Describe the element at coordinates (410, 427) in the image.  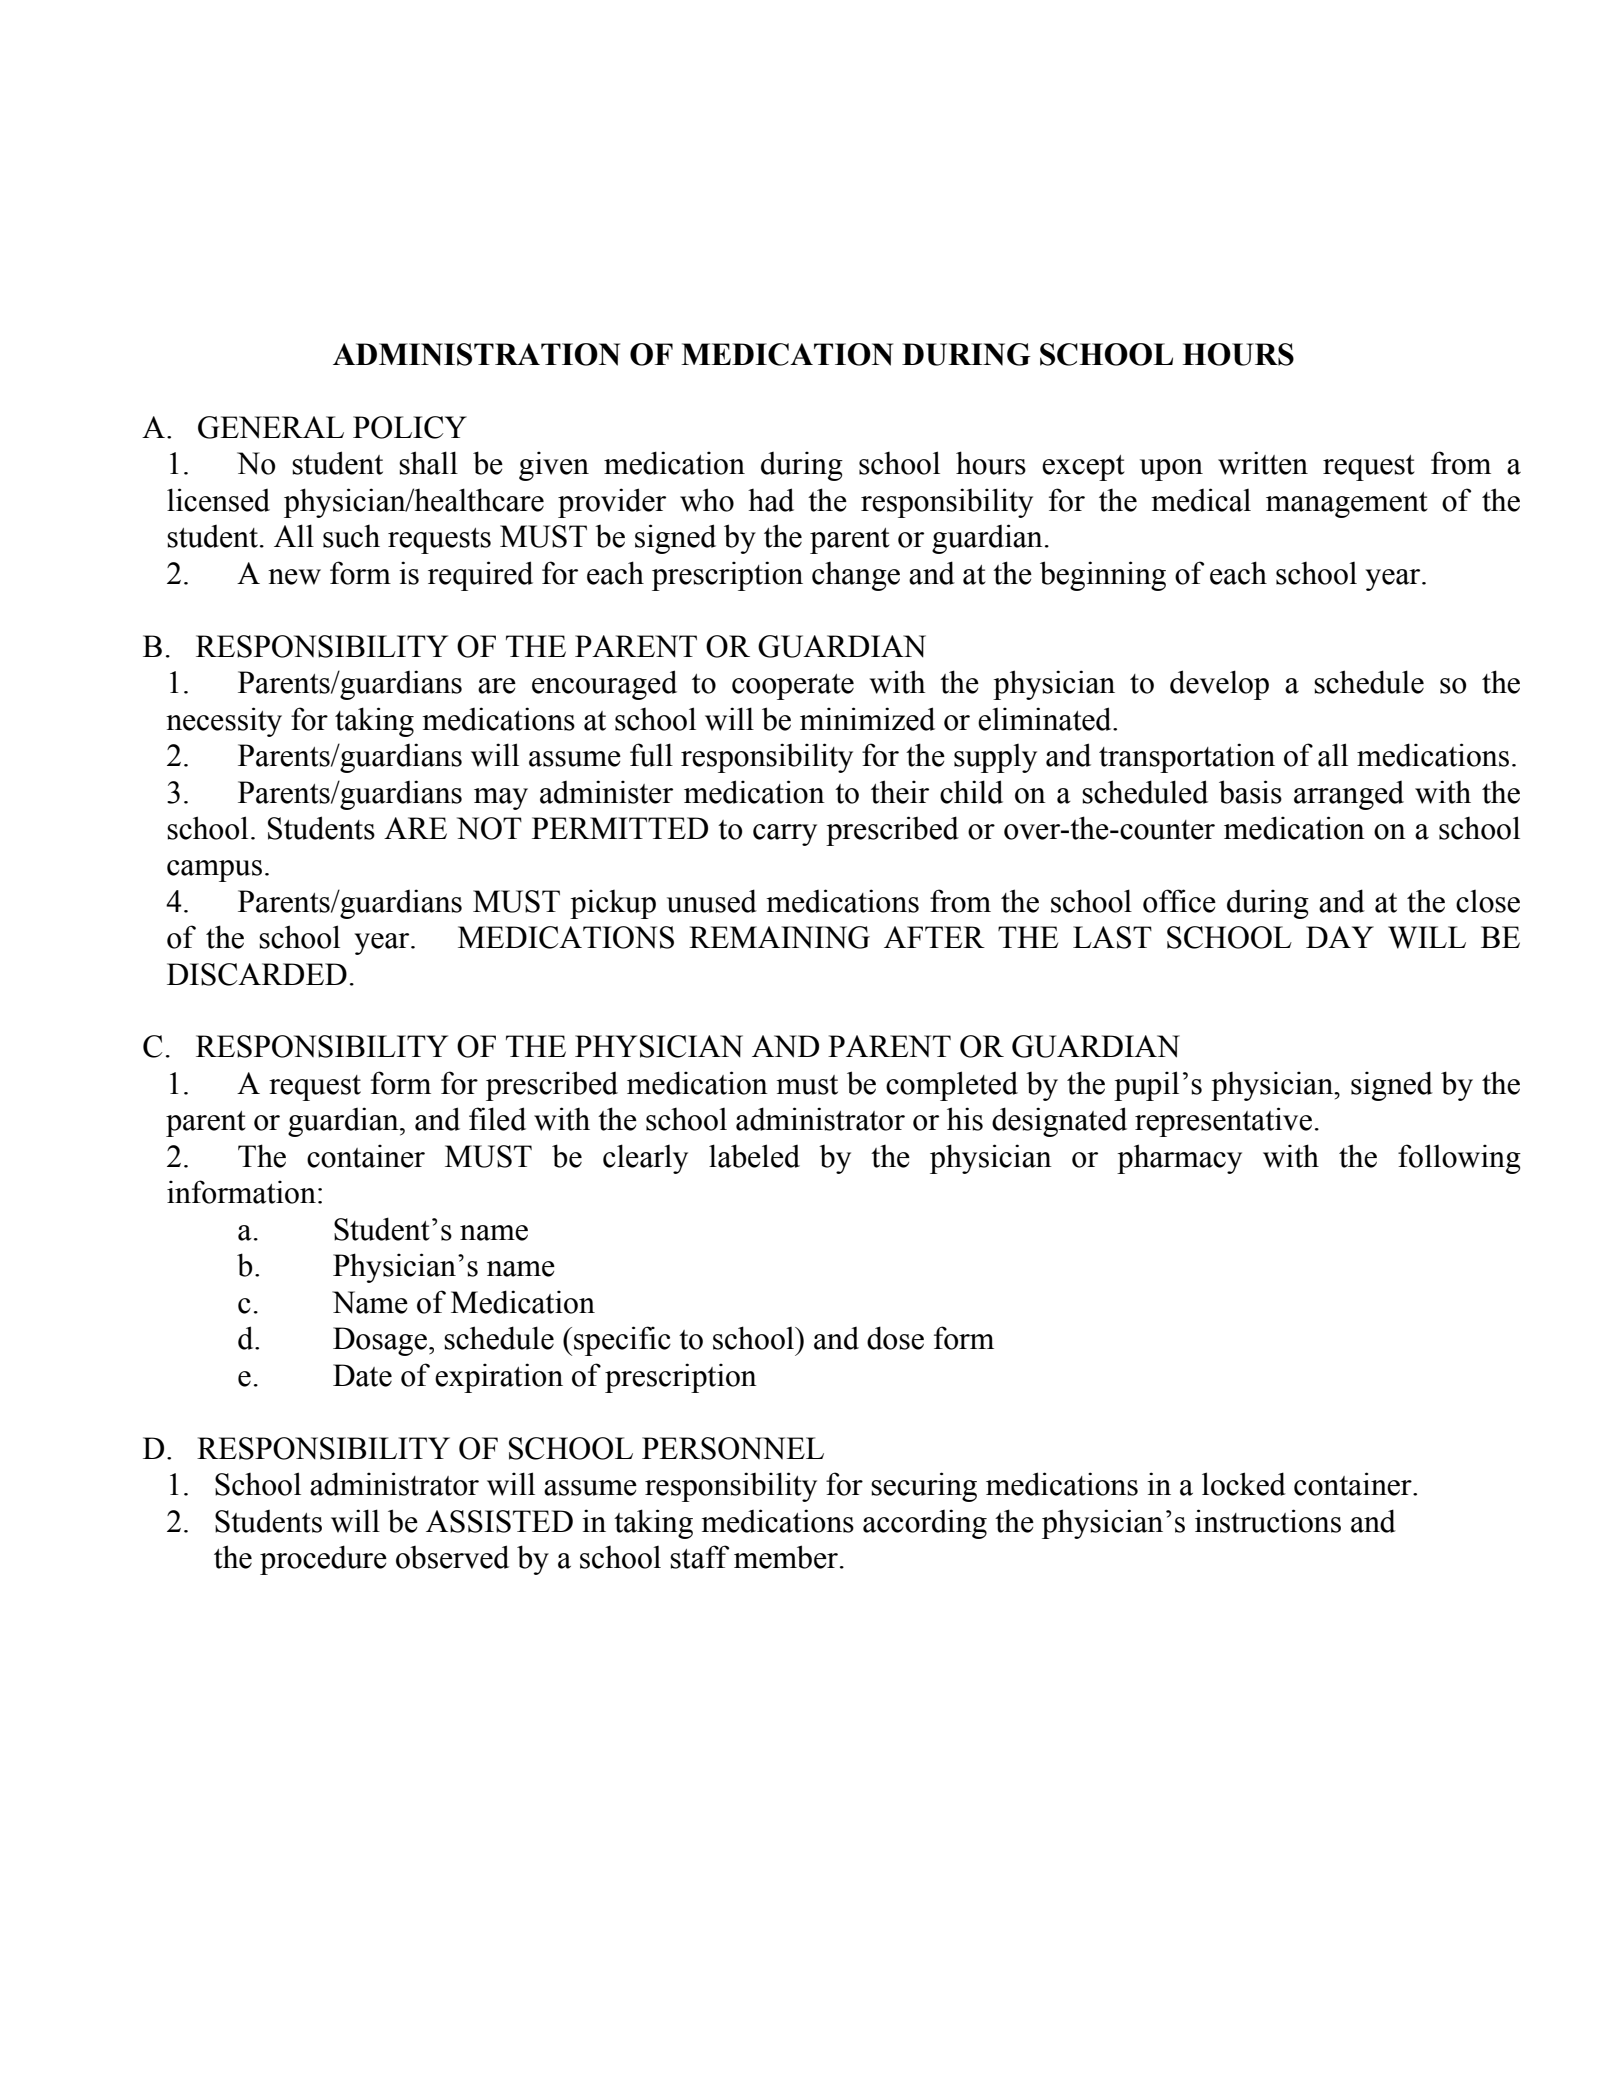
I see `POLICY` at that location.
